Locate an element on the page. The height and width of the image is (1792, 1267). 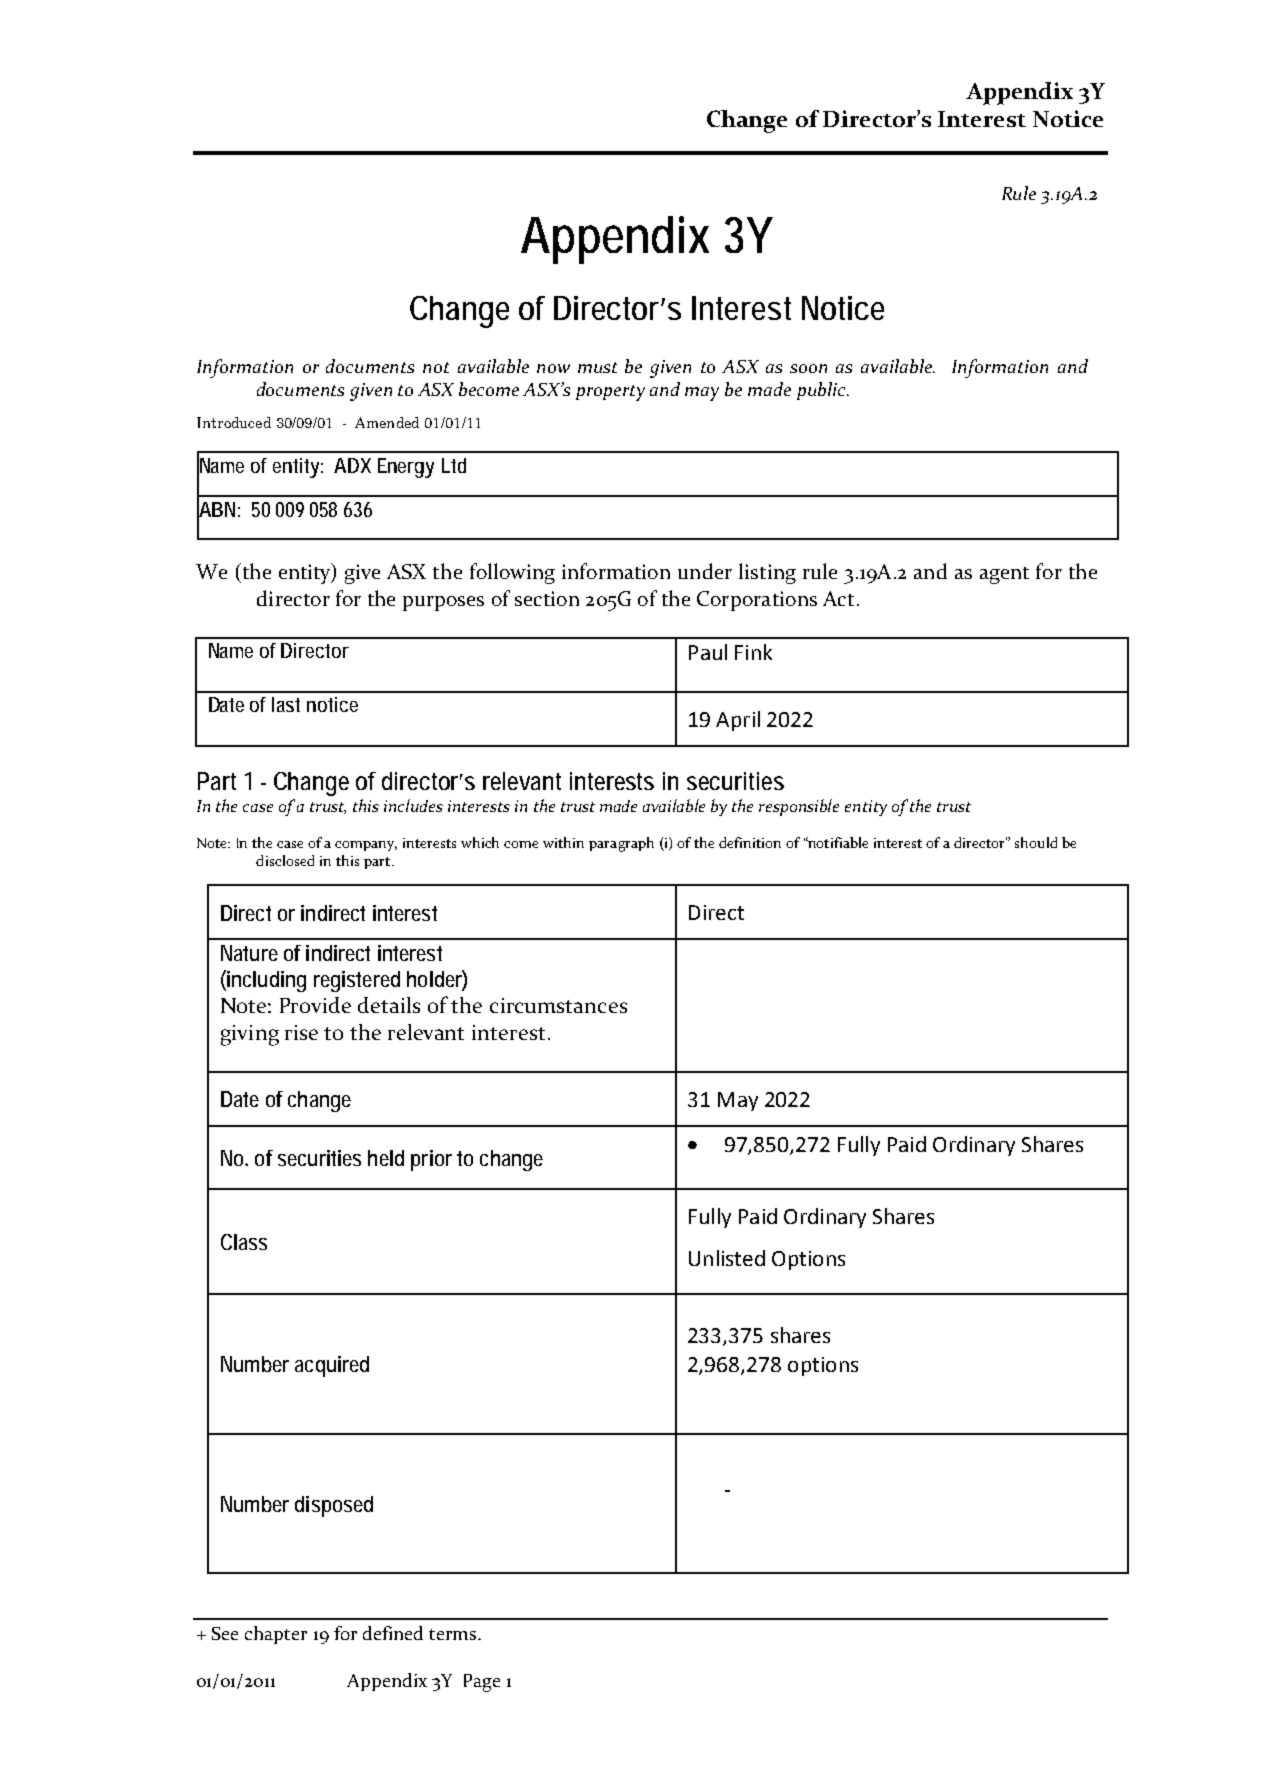
public is located at coordinates (822, 391).
